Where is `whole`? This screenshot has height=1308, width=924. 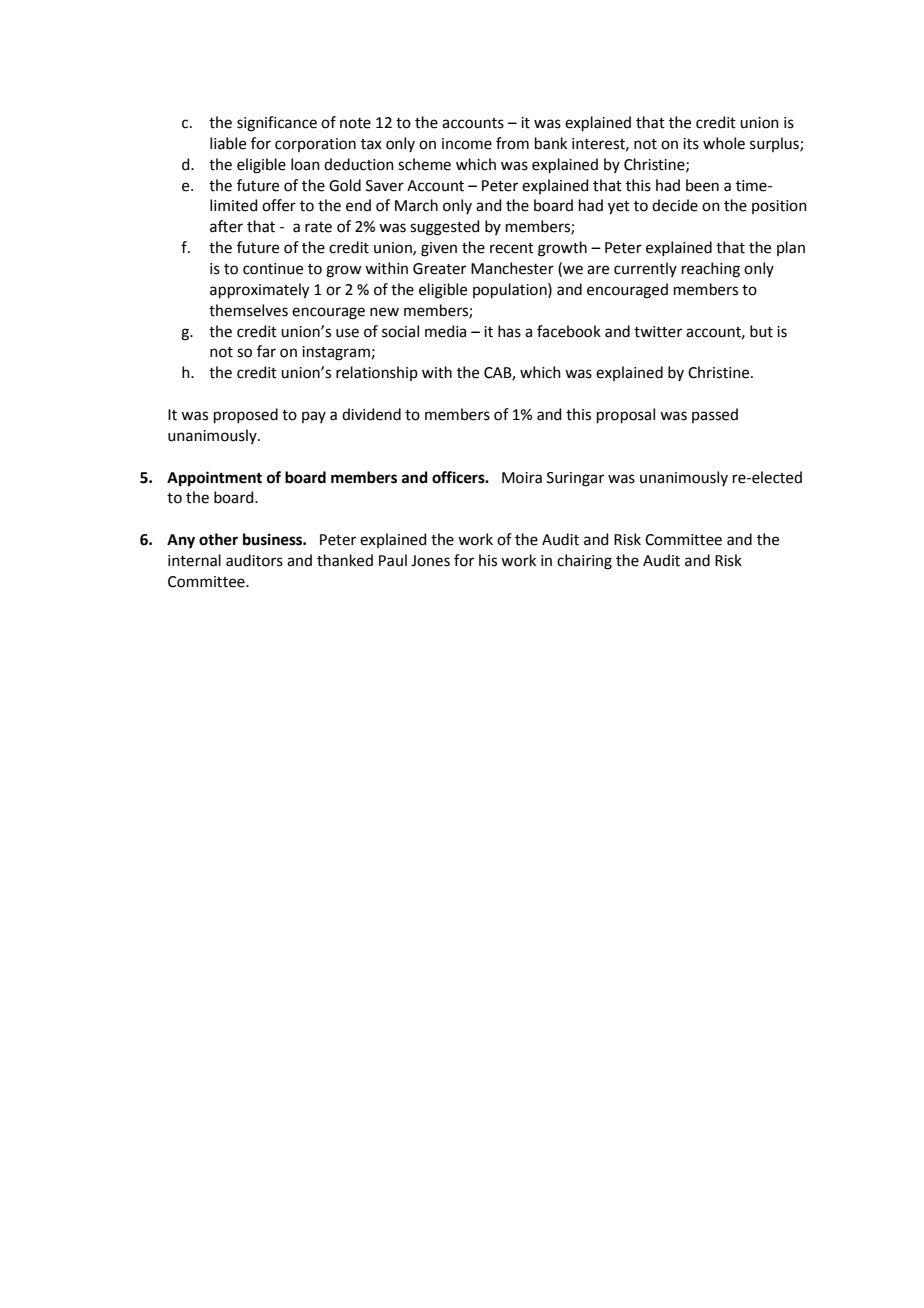 whole is located at coordinates (724, 143).
